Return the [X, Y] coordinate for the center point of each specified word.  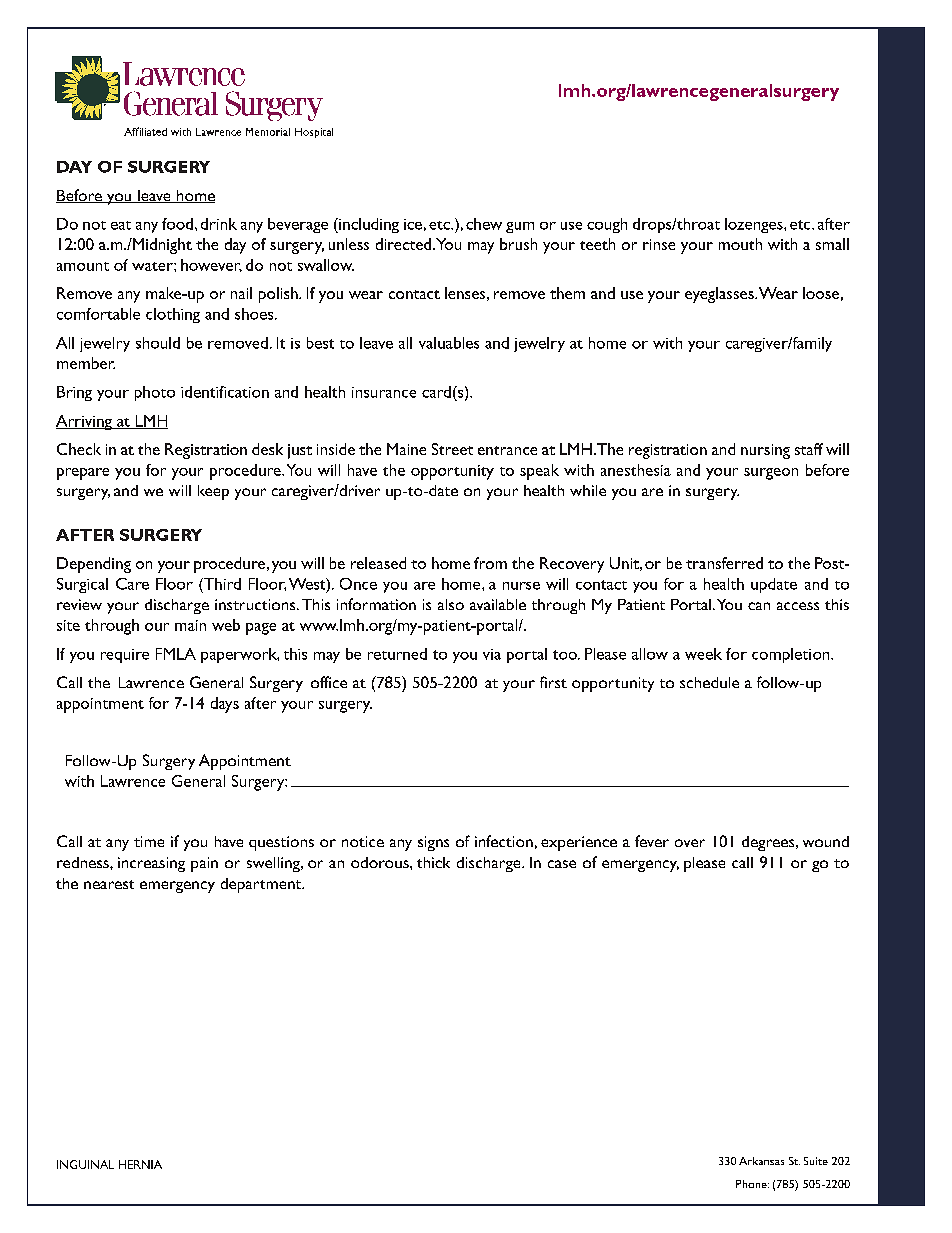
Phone [752, 1184]
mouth [740, 244]
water [153, 266]
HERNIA [140, 1164]
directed [405, 244]
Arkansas [761, 1161]
